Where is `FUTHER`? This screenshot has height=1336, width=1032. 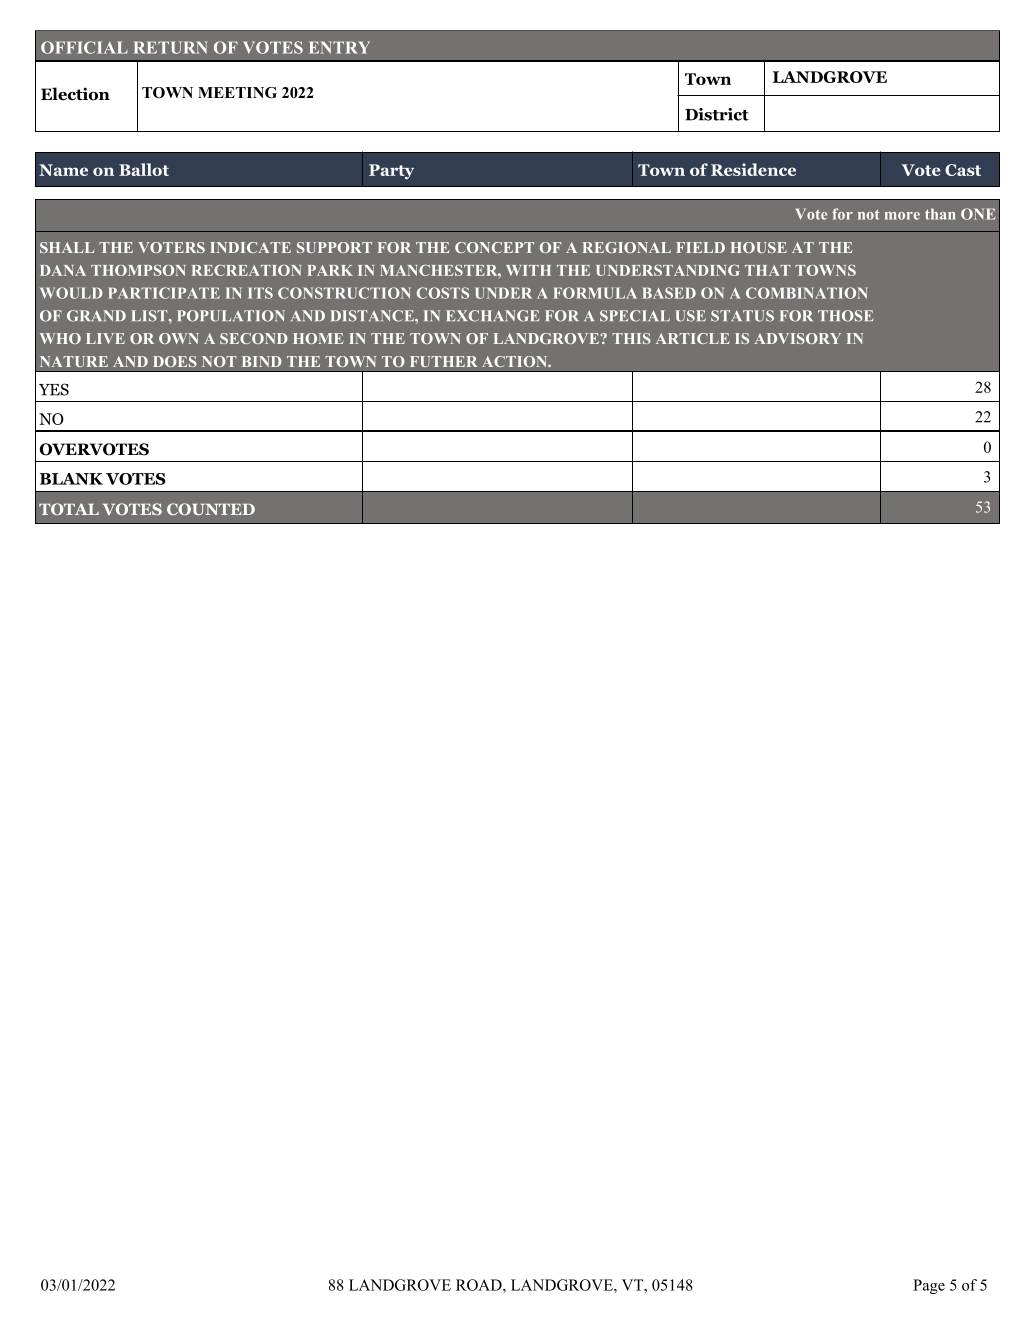
FUTHER is located at coordinates (443, 361).
